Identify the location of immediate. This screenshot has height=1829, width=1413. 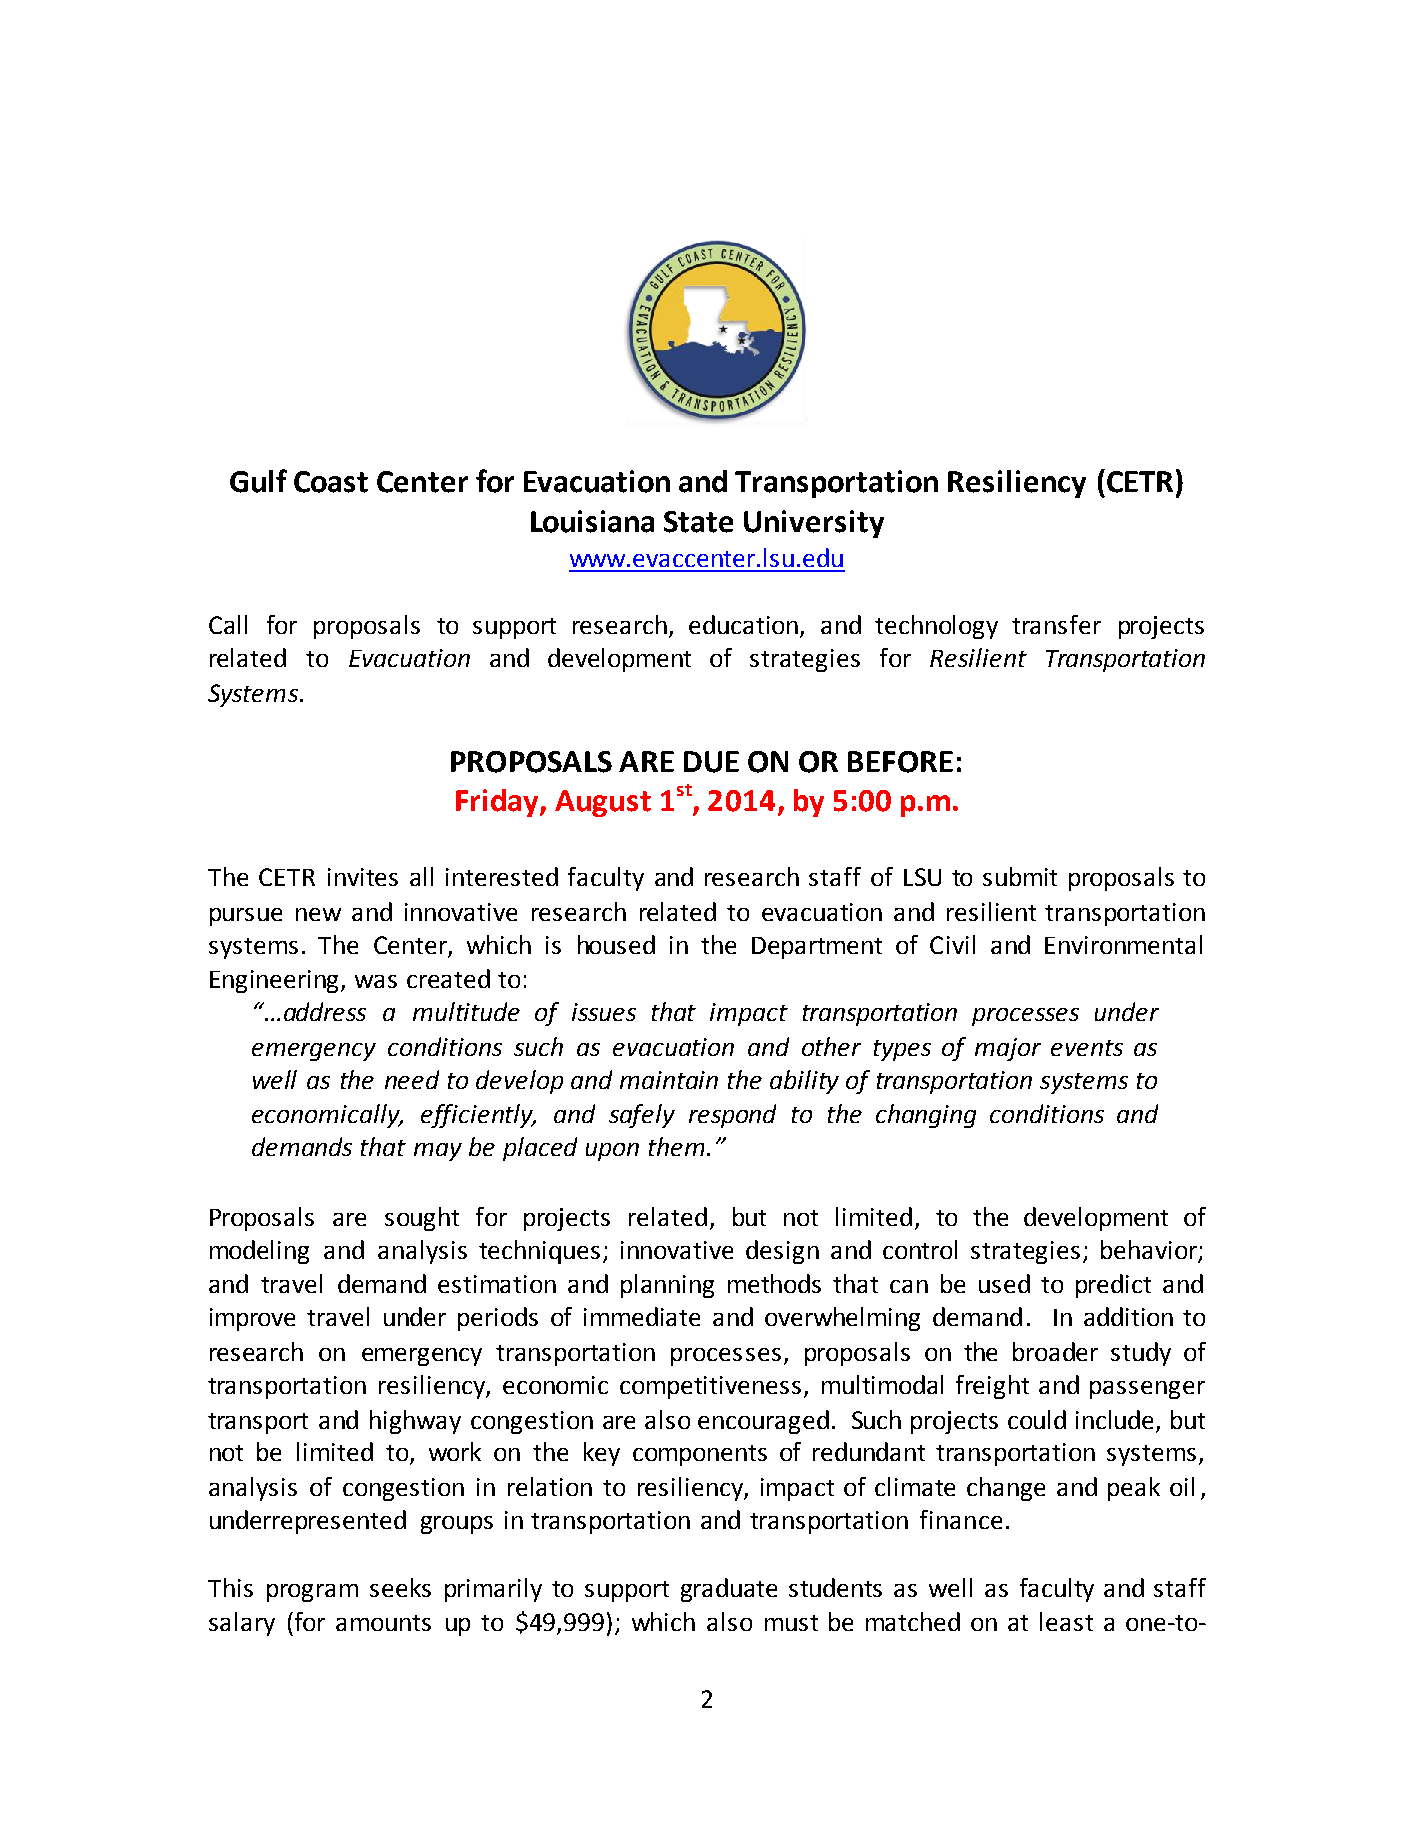
(642, 1316).
